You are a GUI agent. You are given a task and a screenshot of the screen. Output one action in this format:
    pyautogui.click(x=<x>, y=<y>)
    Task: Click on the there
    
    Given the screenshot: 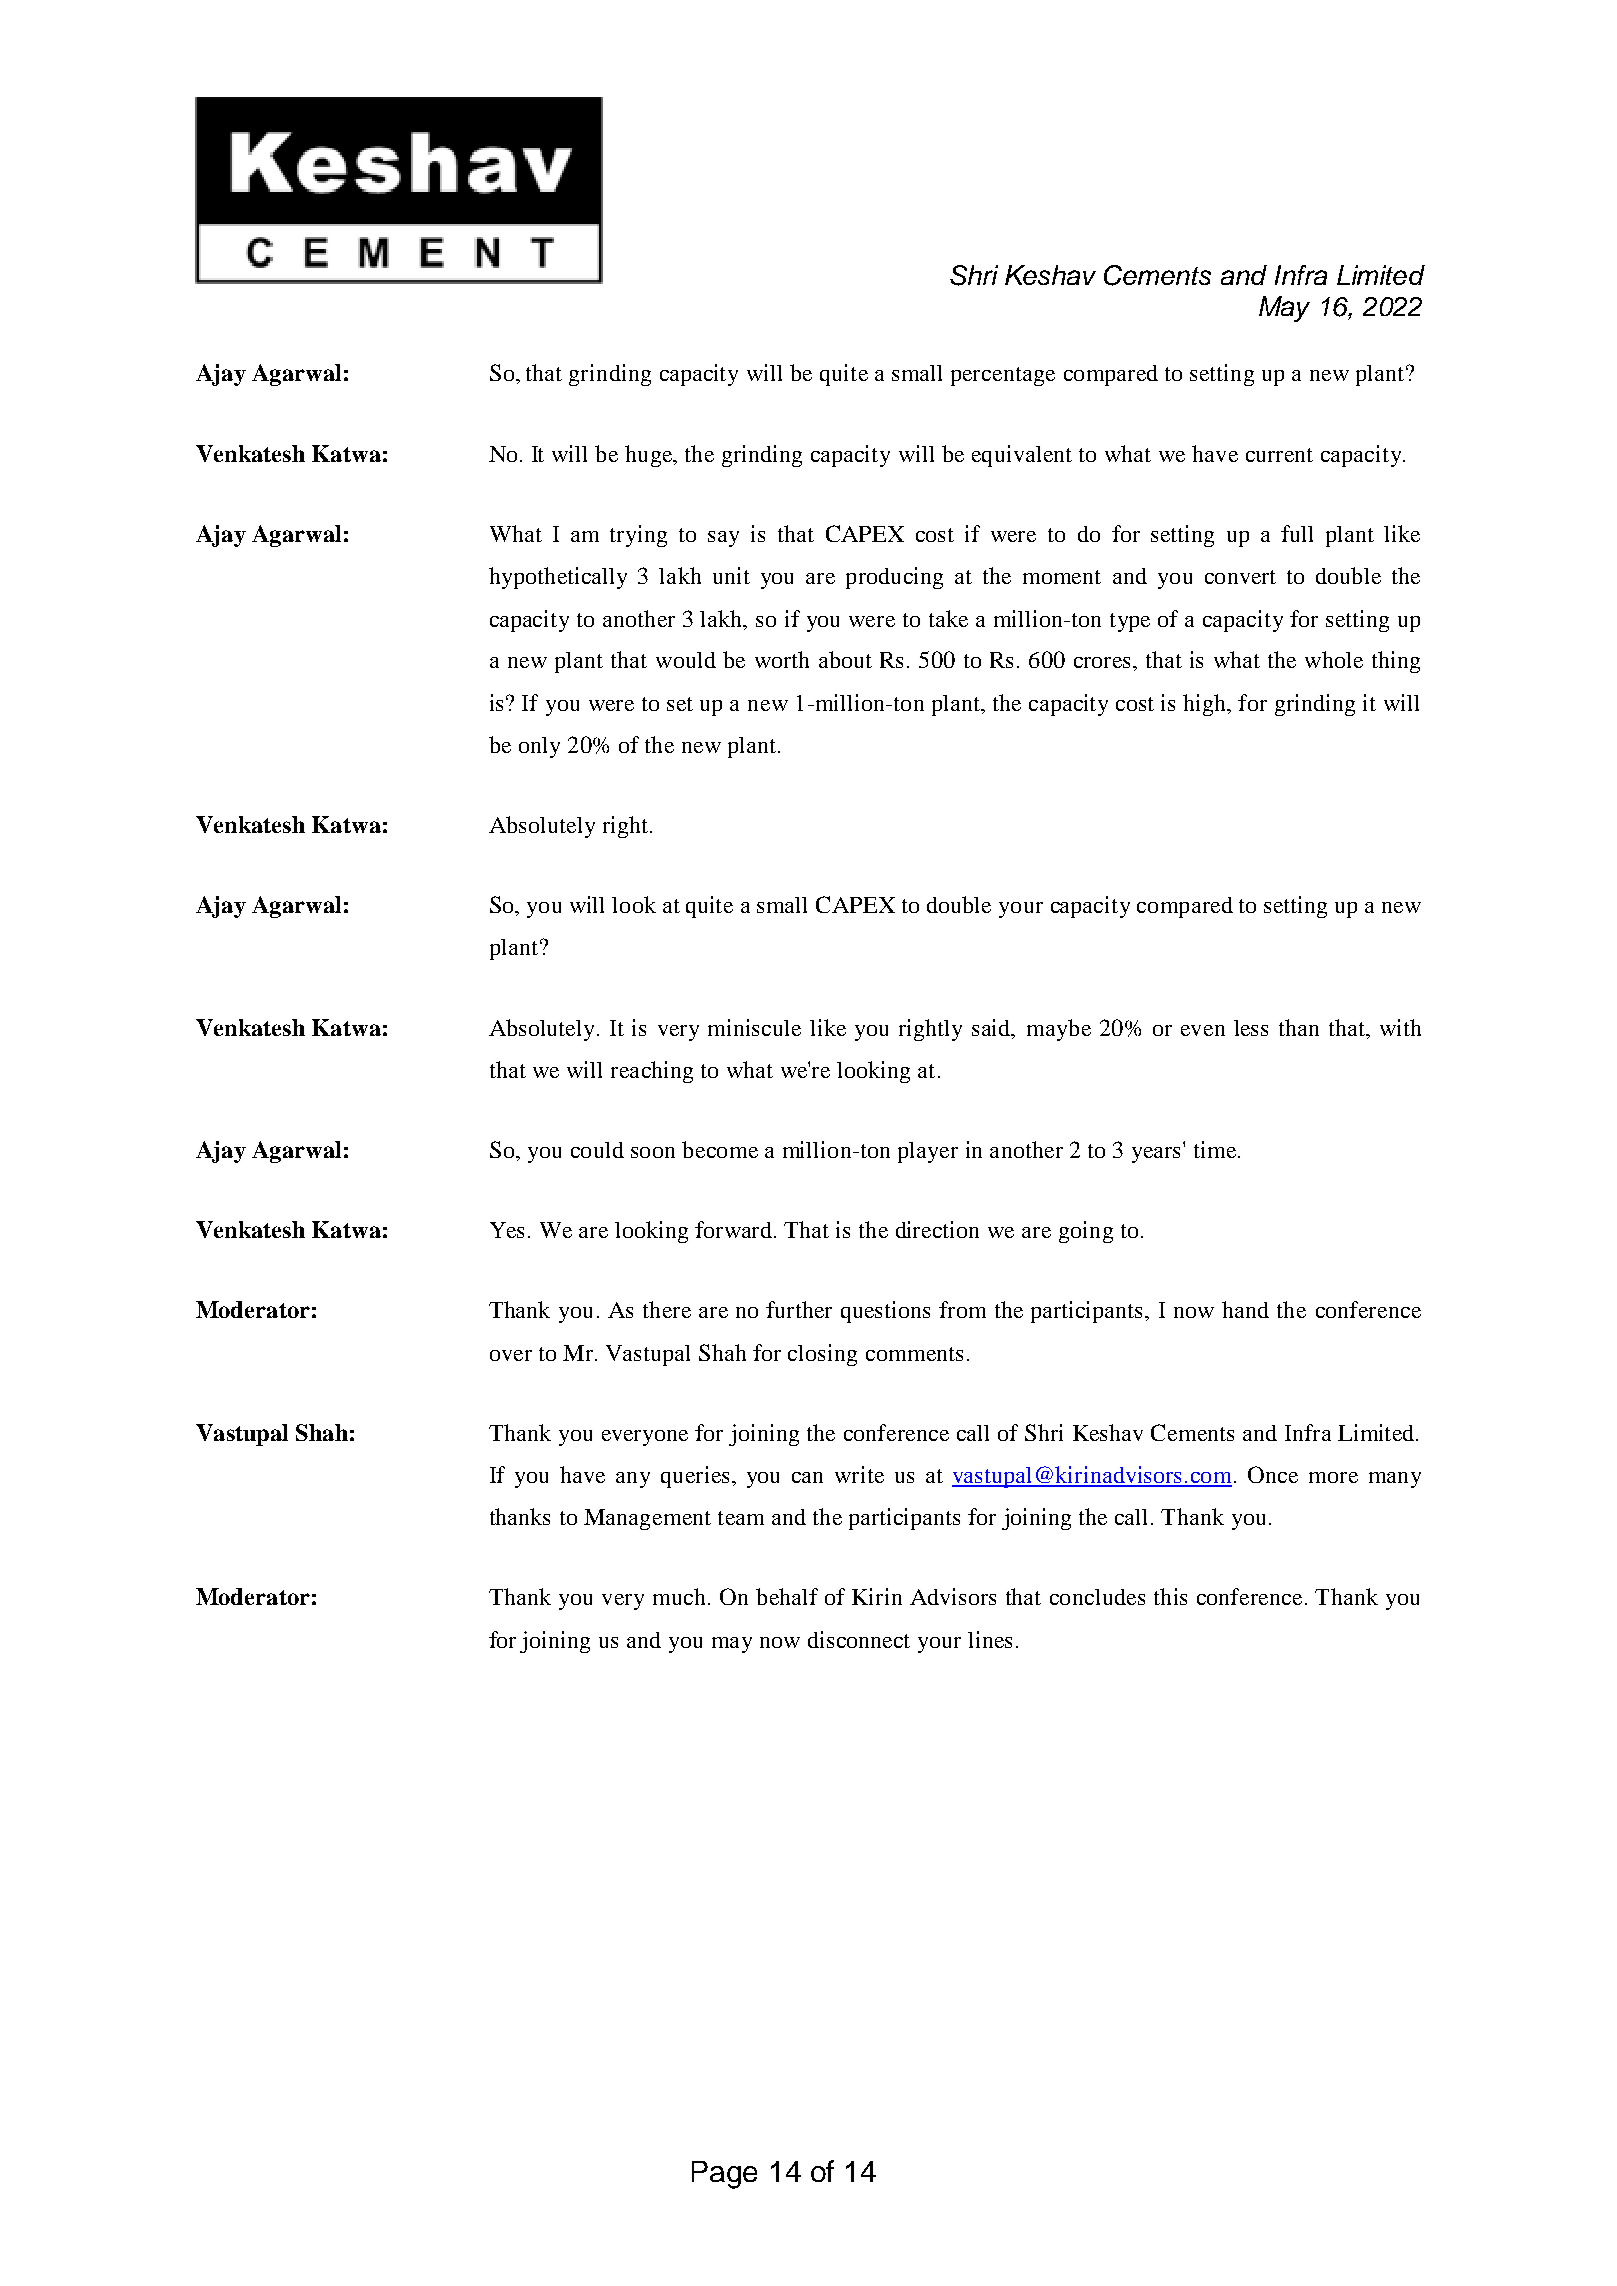 What is the action you would take?
    pyautogui.click(x=667, y=1309)
